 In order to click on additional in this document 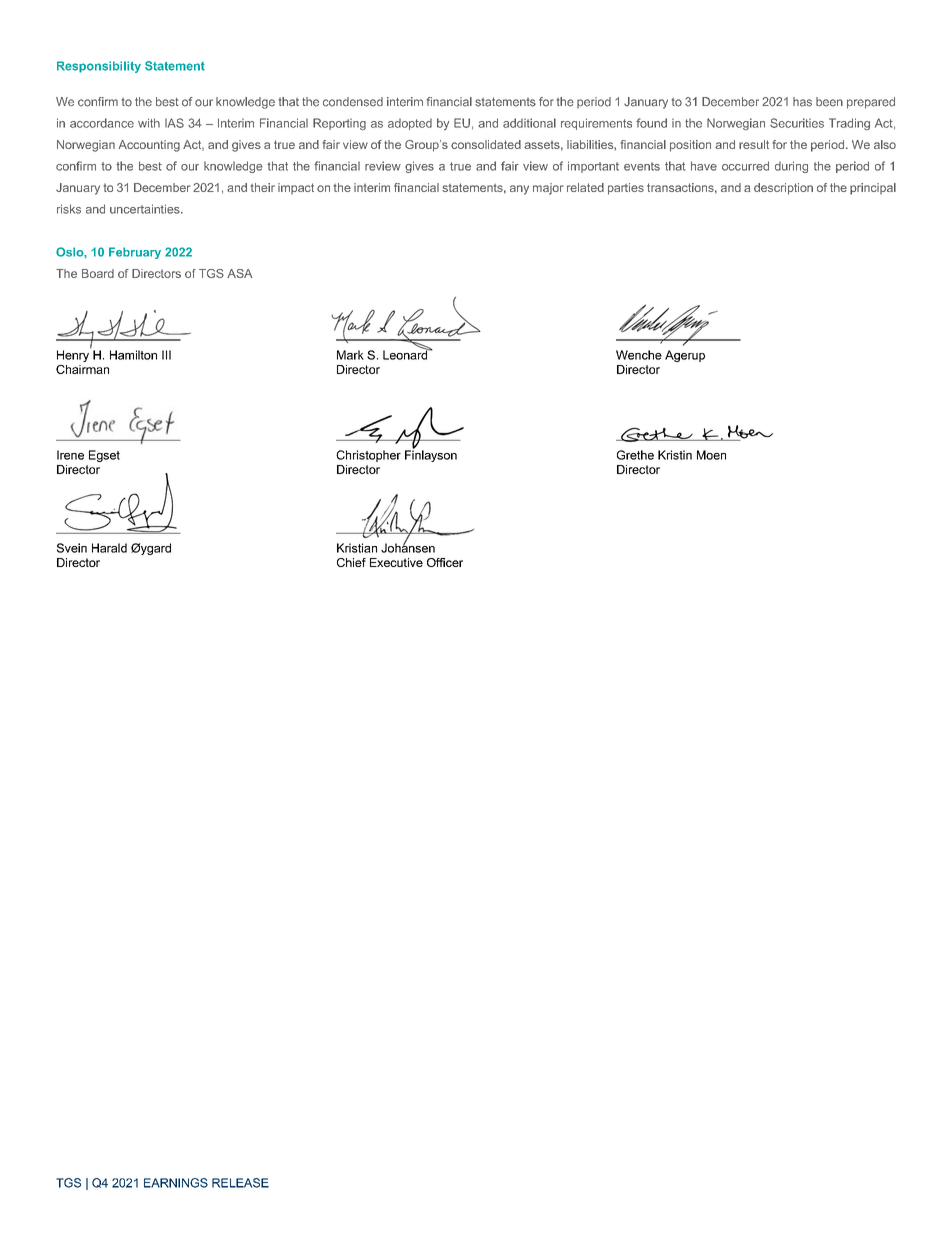, I will do `click(529, 123)`.
